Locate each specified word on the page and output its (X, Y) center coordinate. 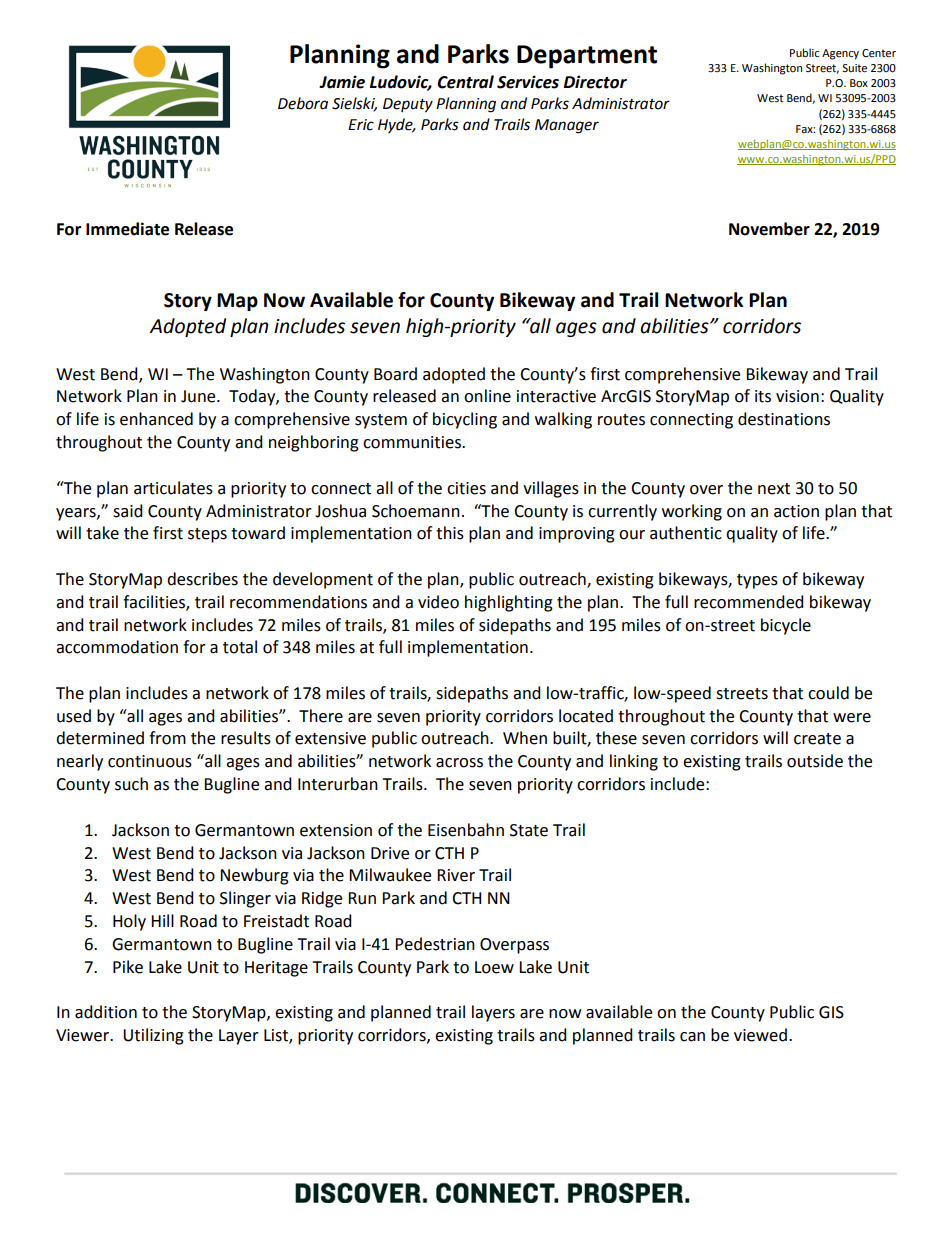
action (796, 511)
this (450, 533)
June (199, 396)
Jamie (342, 82)
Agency (840, 54)
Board (395, 374)
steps (207, 535)
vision (797, 396)
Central (465, 82)
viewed (760, 1035)
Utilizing (153, 1036)
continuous (150, 761)
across (459, 763)
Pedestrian (435, 944)
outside (815, 761)
